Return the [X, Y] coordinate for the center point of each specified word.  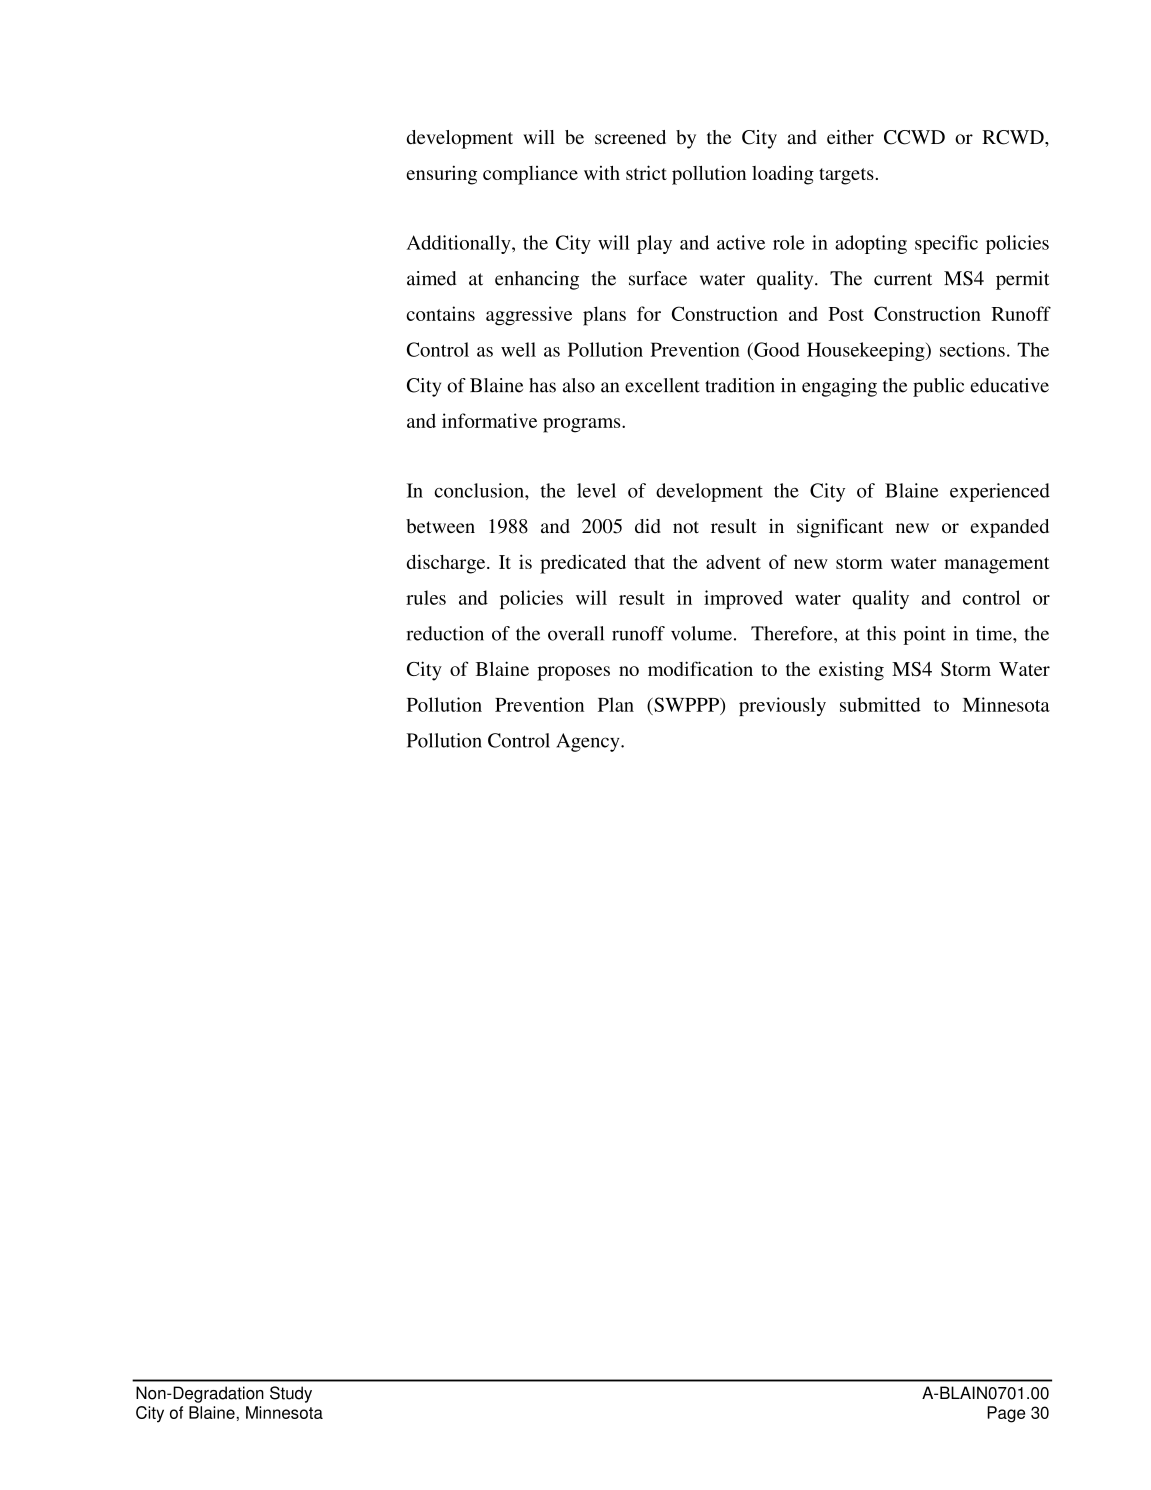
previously [782, 706]
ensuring [441, 175]
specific [946, 244]
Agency [589, 742]
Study [291, 1394]
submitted [880, 704]
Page [1006, 1414]
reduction [445, 633]
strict [646, 172]
